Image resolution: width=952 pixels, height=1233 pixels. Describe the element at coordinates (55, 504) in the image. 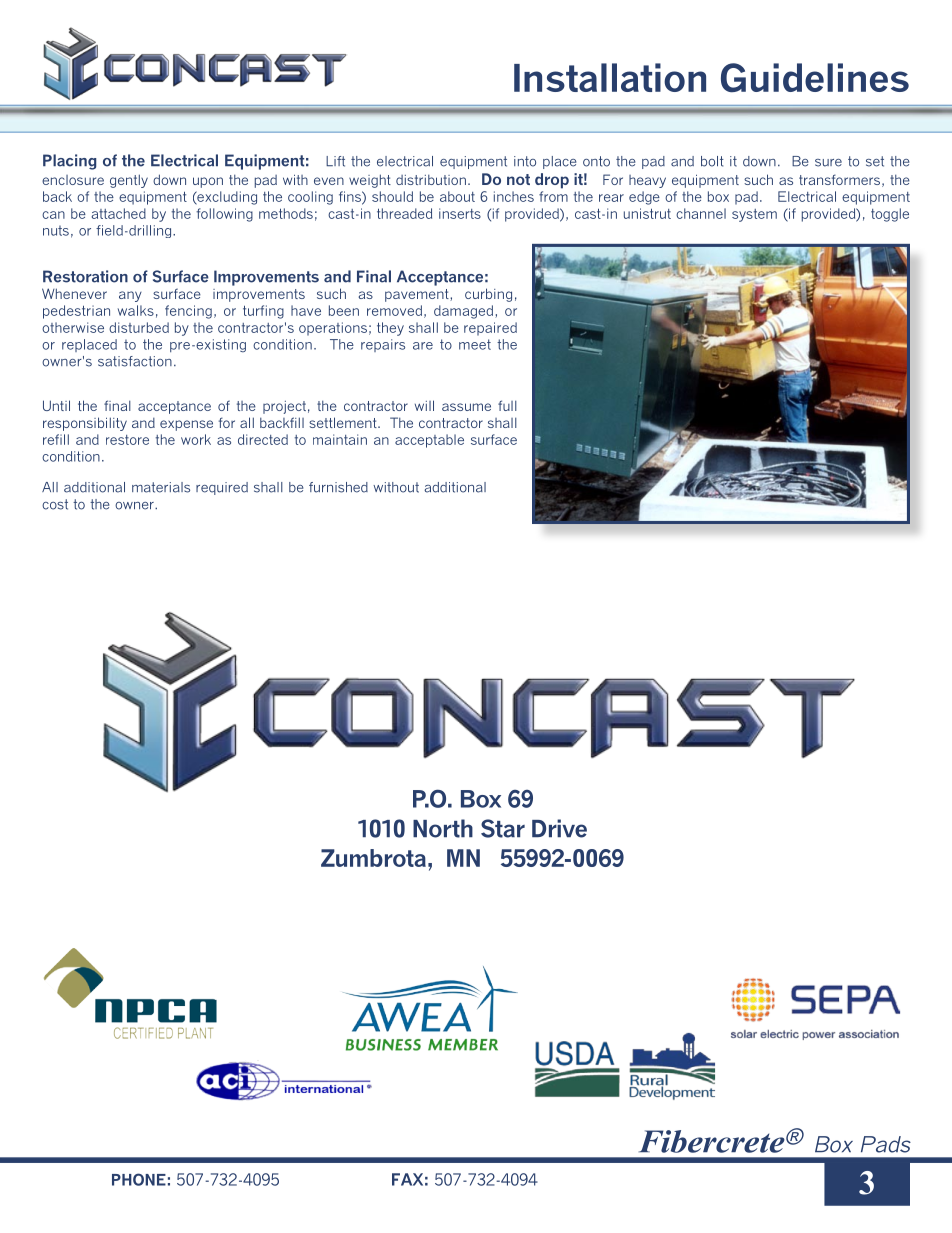

I see `cost` at that location.
